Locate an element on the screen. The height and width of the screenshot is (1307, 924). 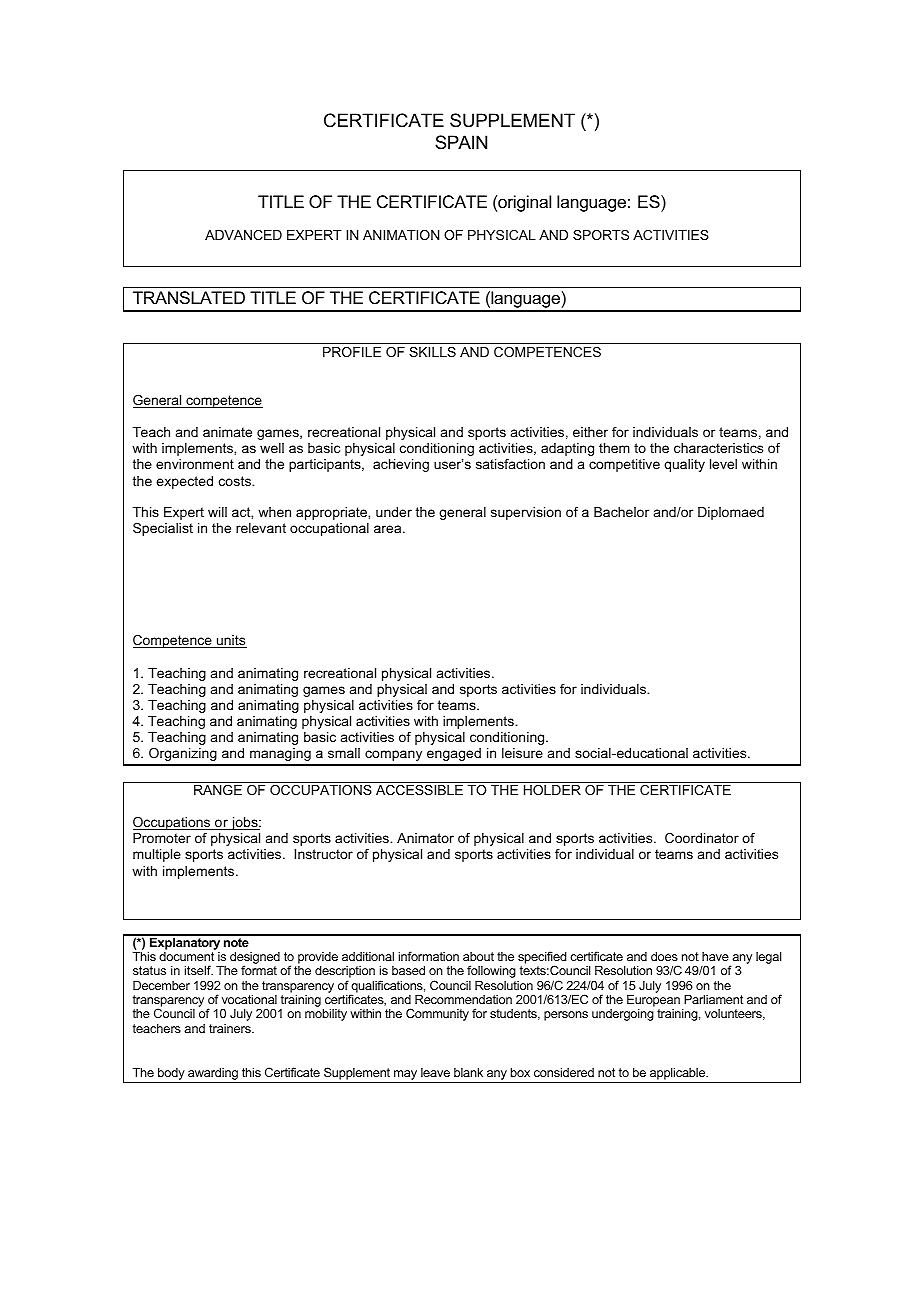
blank is located at coordinates (468, 1072).
